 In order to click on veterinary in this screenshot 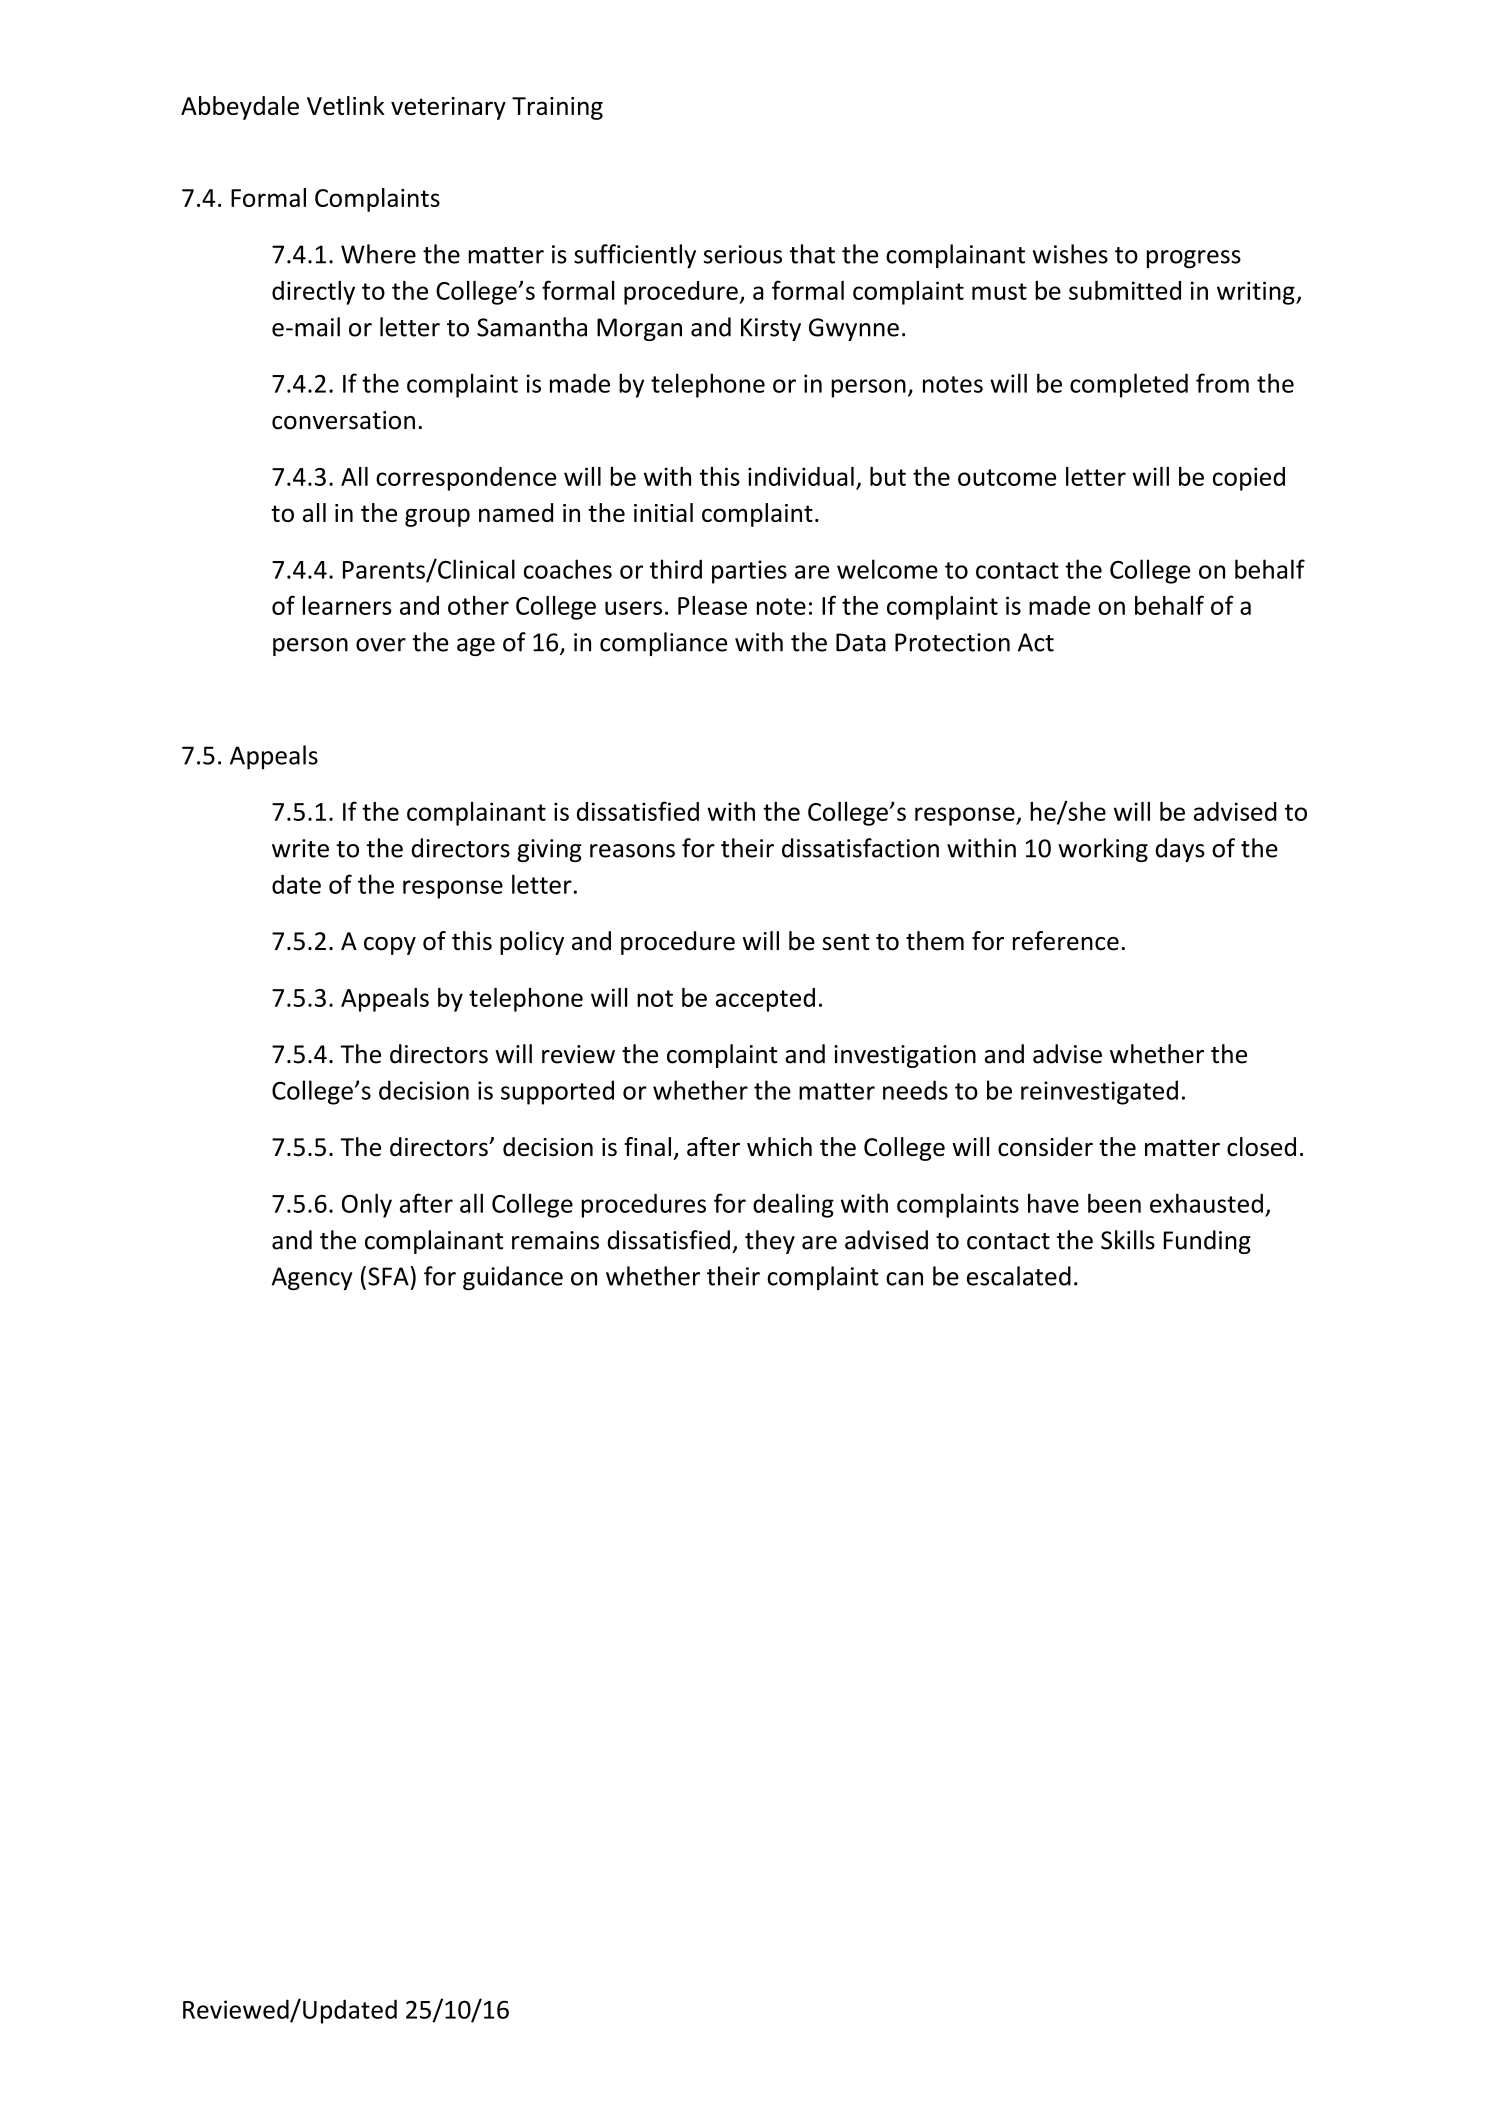, I will do `click(448, 108)`.
